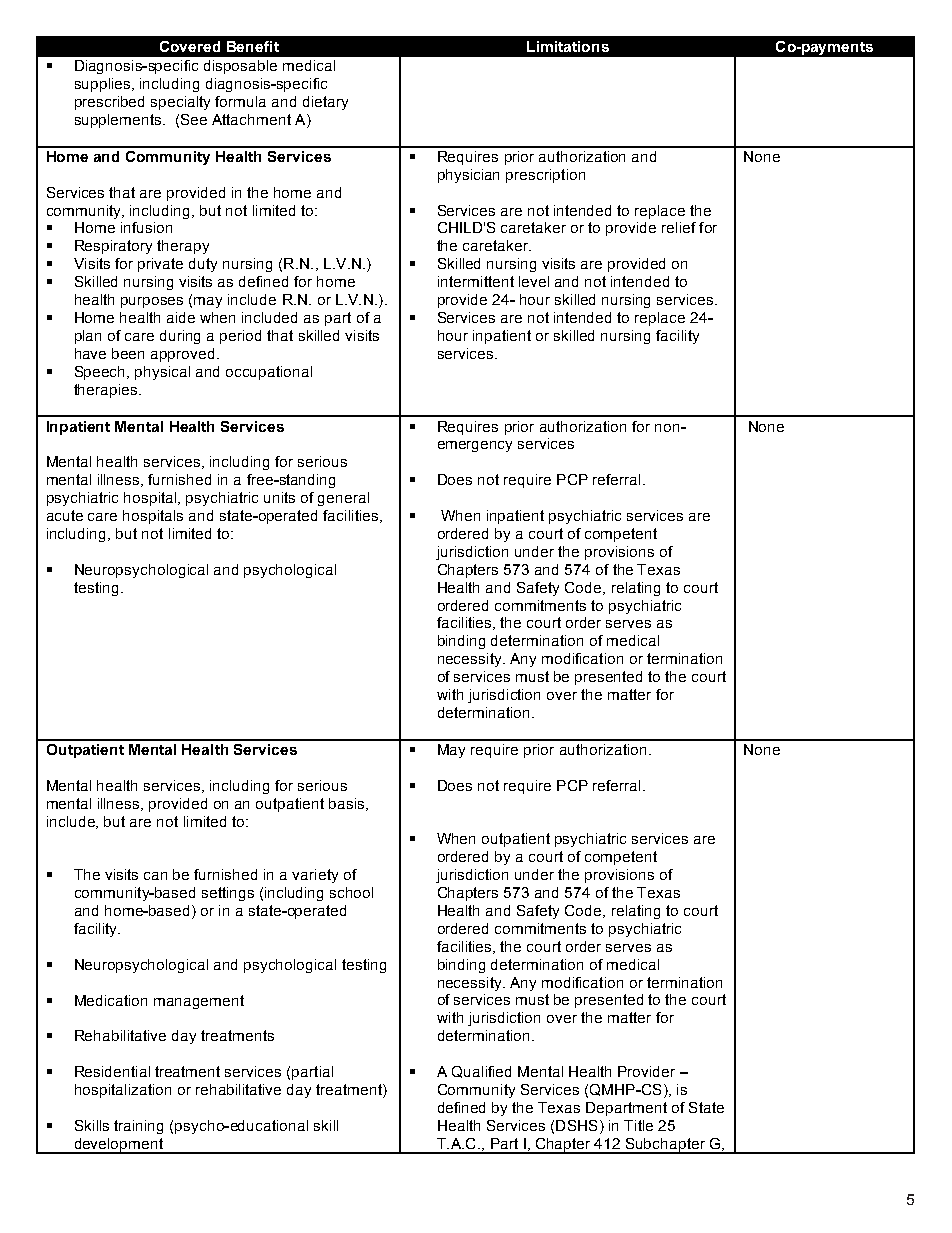 This document has width=952, height=1233. Describe the element at coordinates (348, 804) in the document. I see `basis` at that location.
